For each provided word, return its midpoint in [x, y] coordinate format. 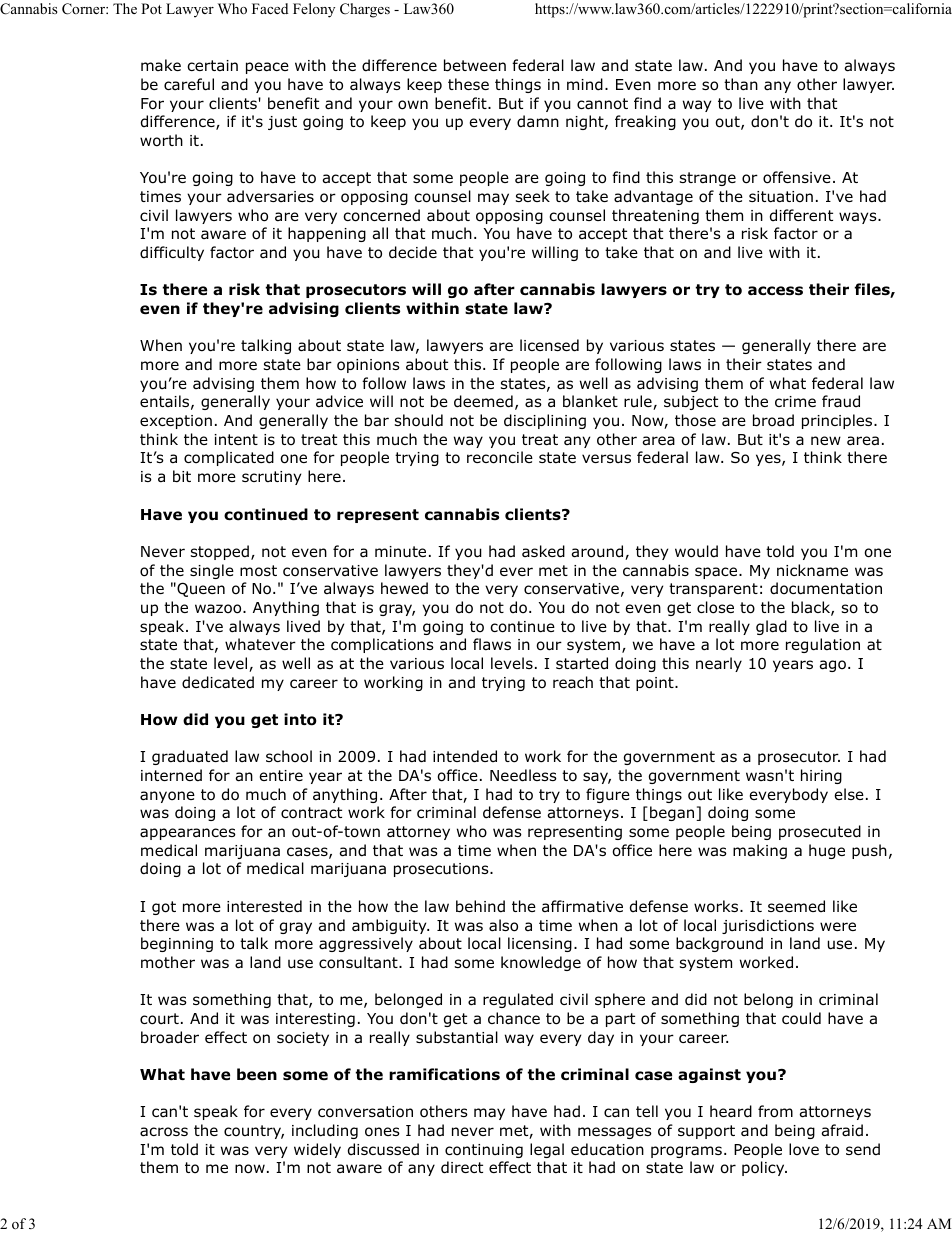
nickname [812, 570]
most [258, 571]
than [741, 84]
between [475, 65]
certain [212, 65]
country [254, 1132]
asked [543, 551]
